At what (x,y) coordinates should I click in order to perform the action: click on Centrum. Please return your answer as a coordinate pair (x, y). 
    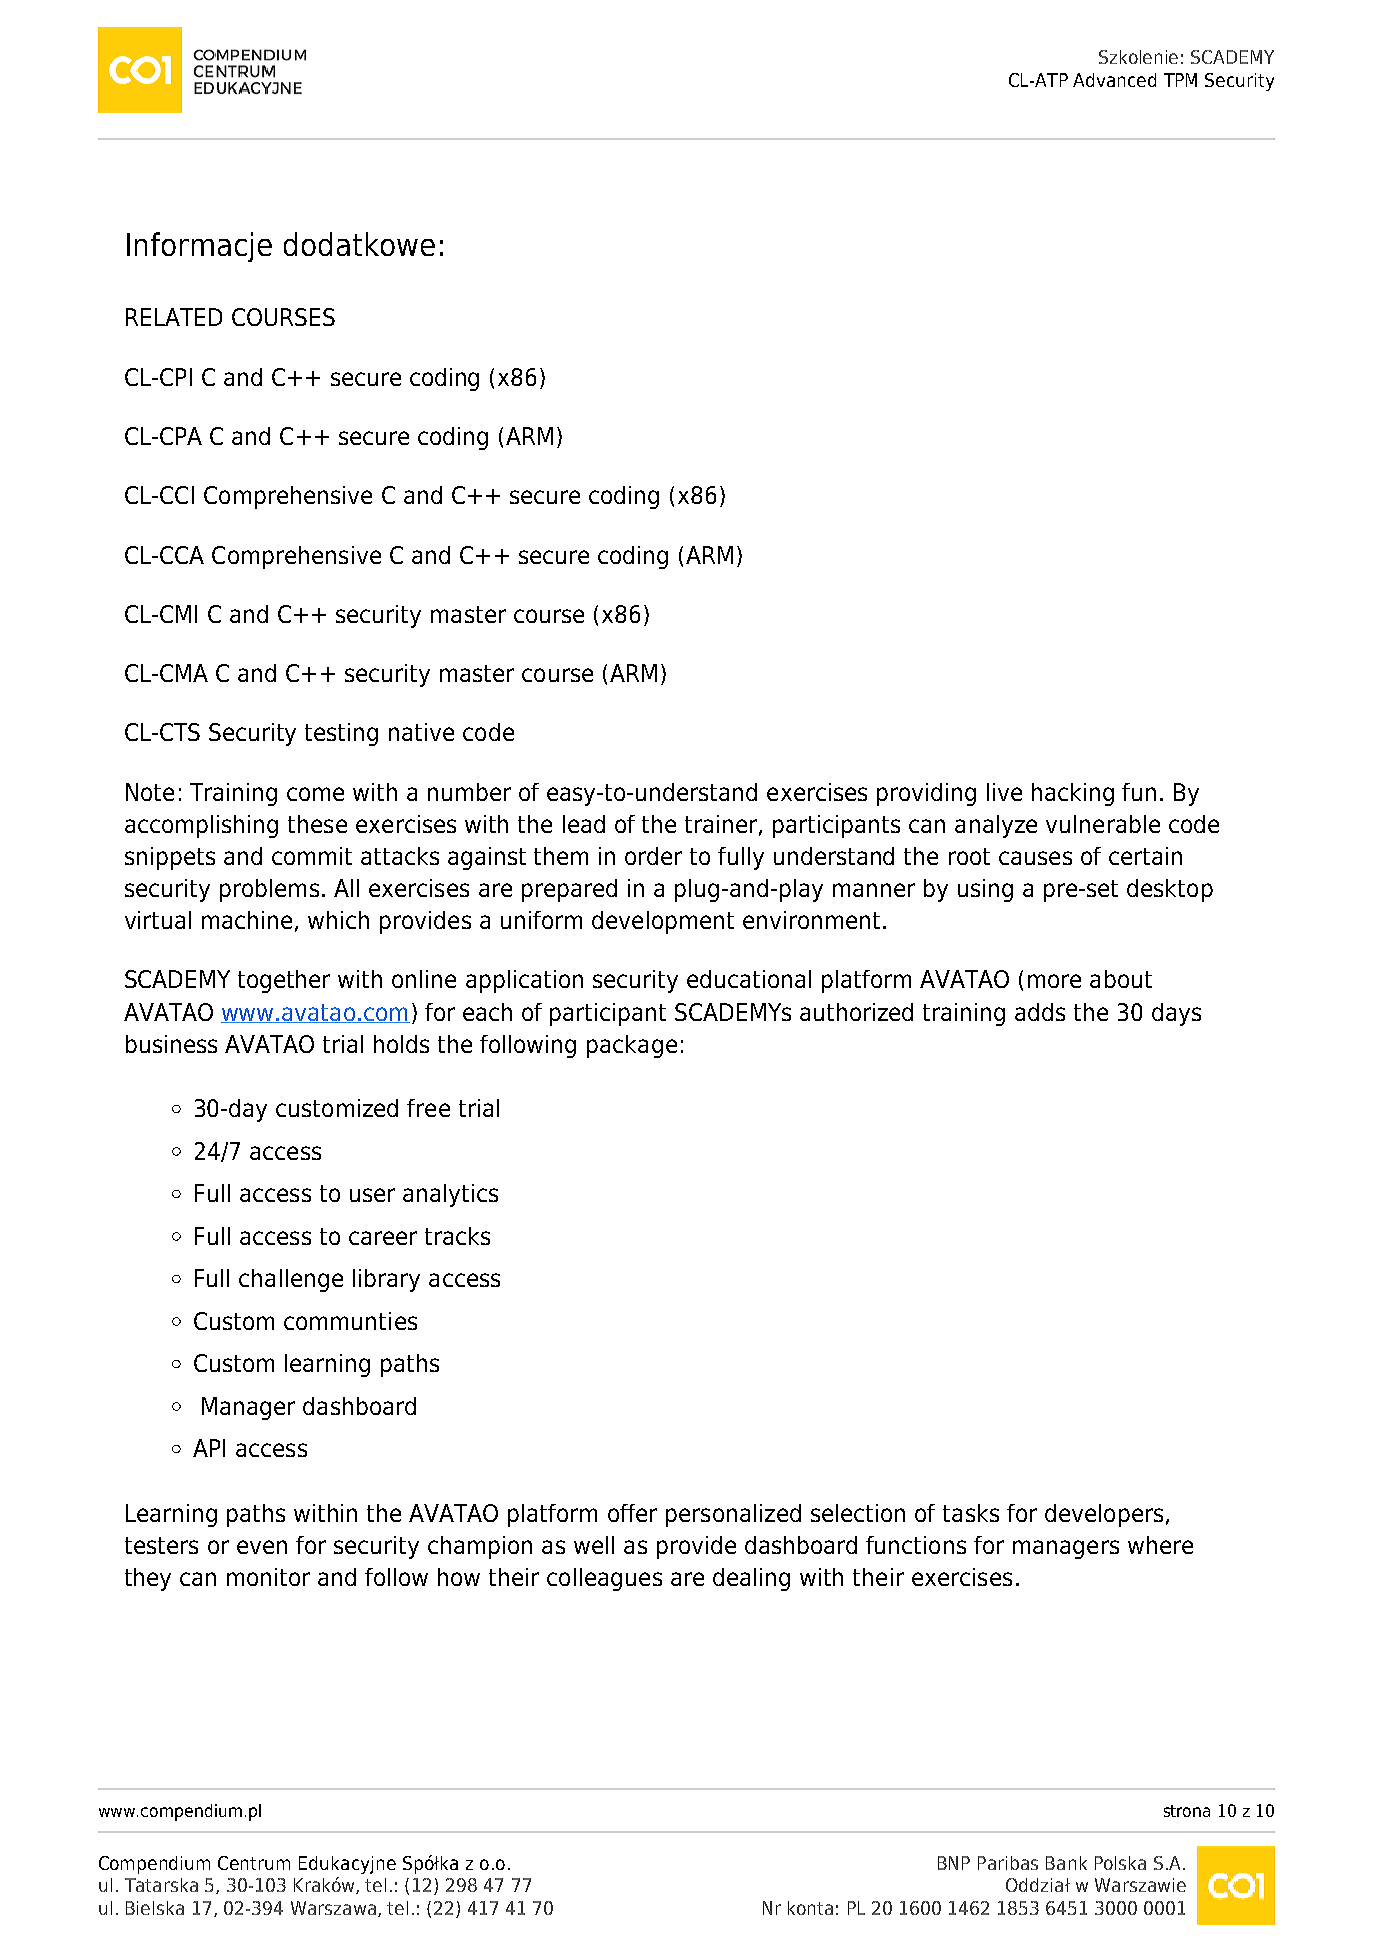
    Looking at the image, I should click on (254, 1863).
